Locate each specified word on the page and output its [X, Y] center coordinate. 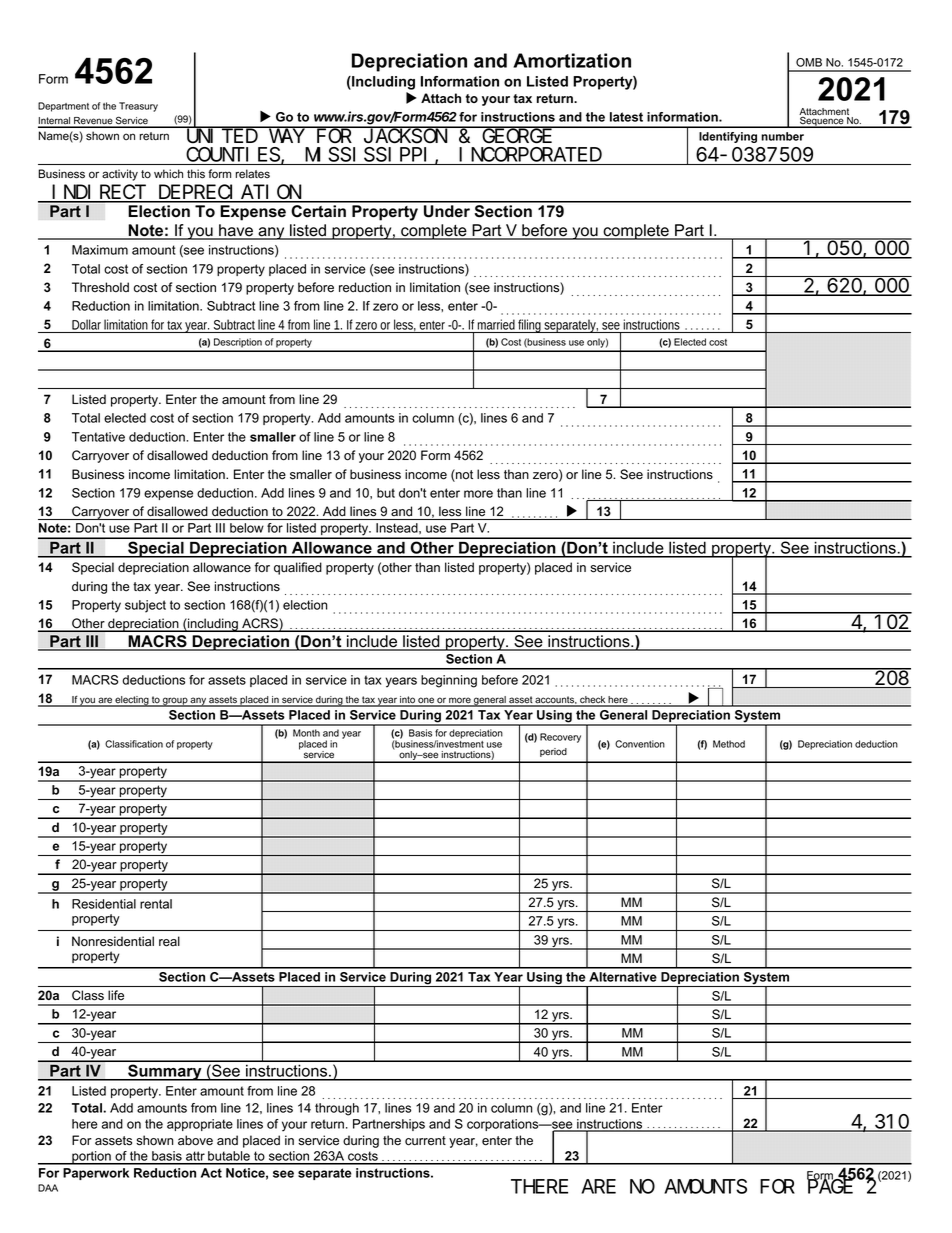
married [496, 324]
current [425, 1141]
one [426, 701]
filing [530, 326]
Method [729, 744]
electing [132, 701]
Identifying [728, 137]
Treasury [138, 107]
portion [91, 1158]
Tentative [98, 437]
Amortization [572, 60]
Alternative [623, 977]
